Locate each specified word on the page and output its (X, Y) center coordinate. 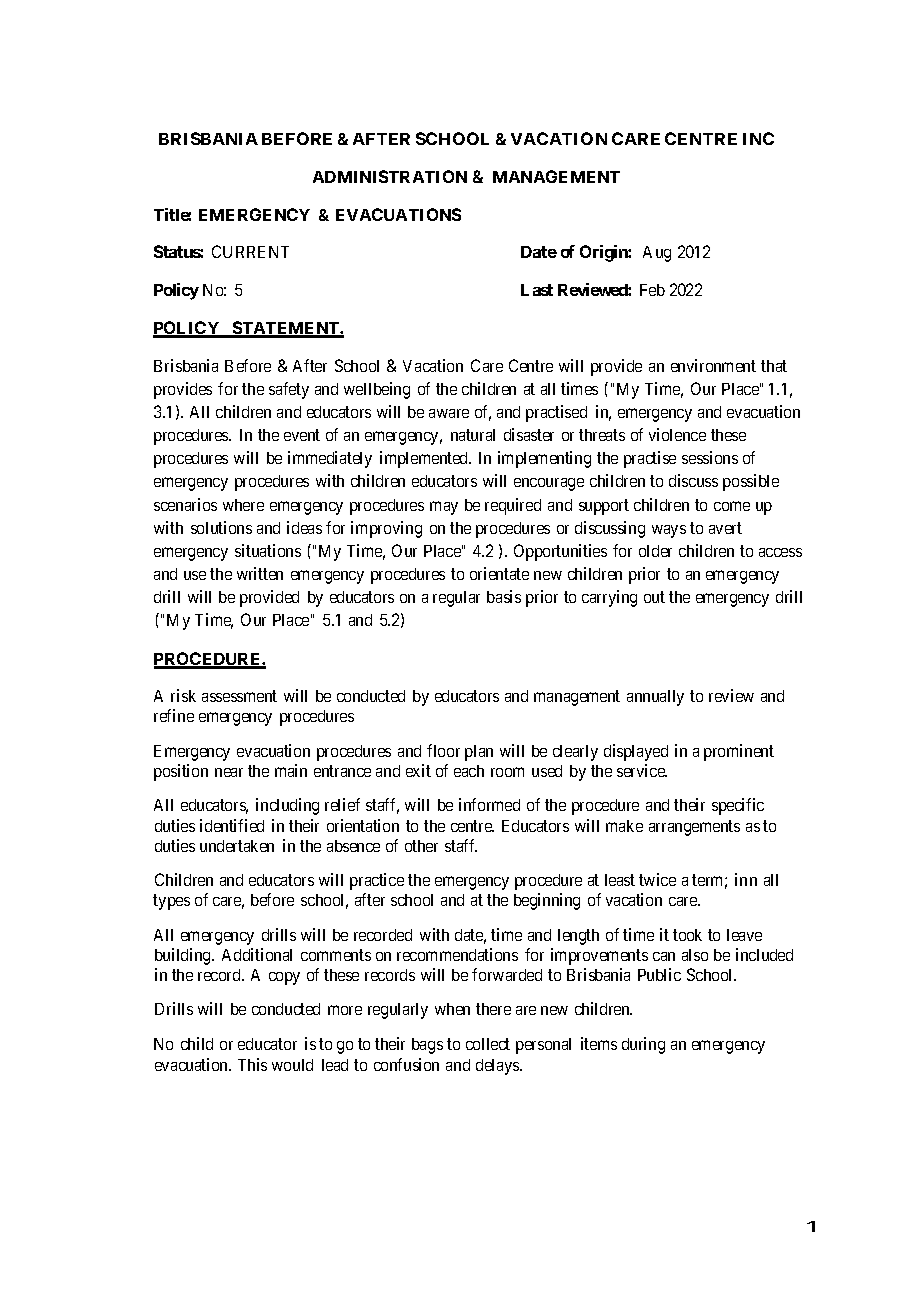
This (252, 1064)
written (260, 573)
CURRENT (250, 251)
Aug (657, 254)
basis (504, 596)
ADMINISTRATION (390, 176)
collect (488, 1044)
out (654, 597)
